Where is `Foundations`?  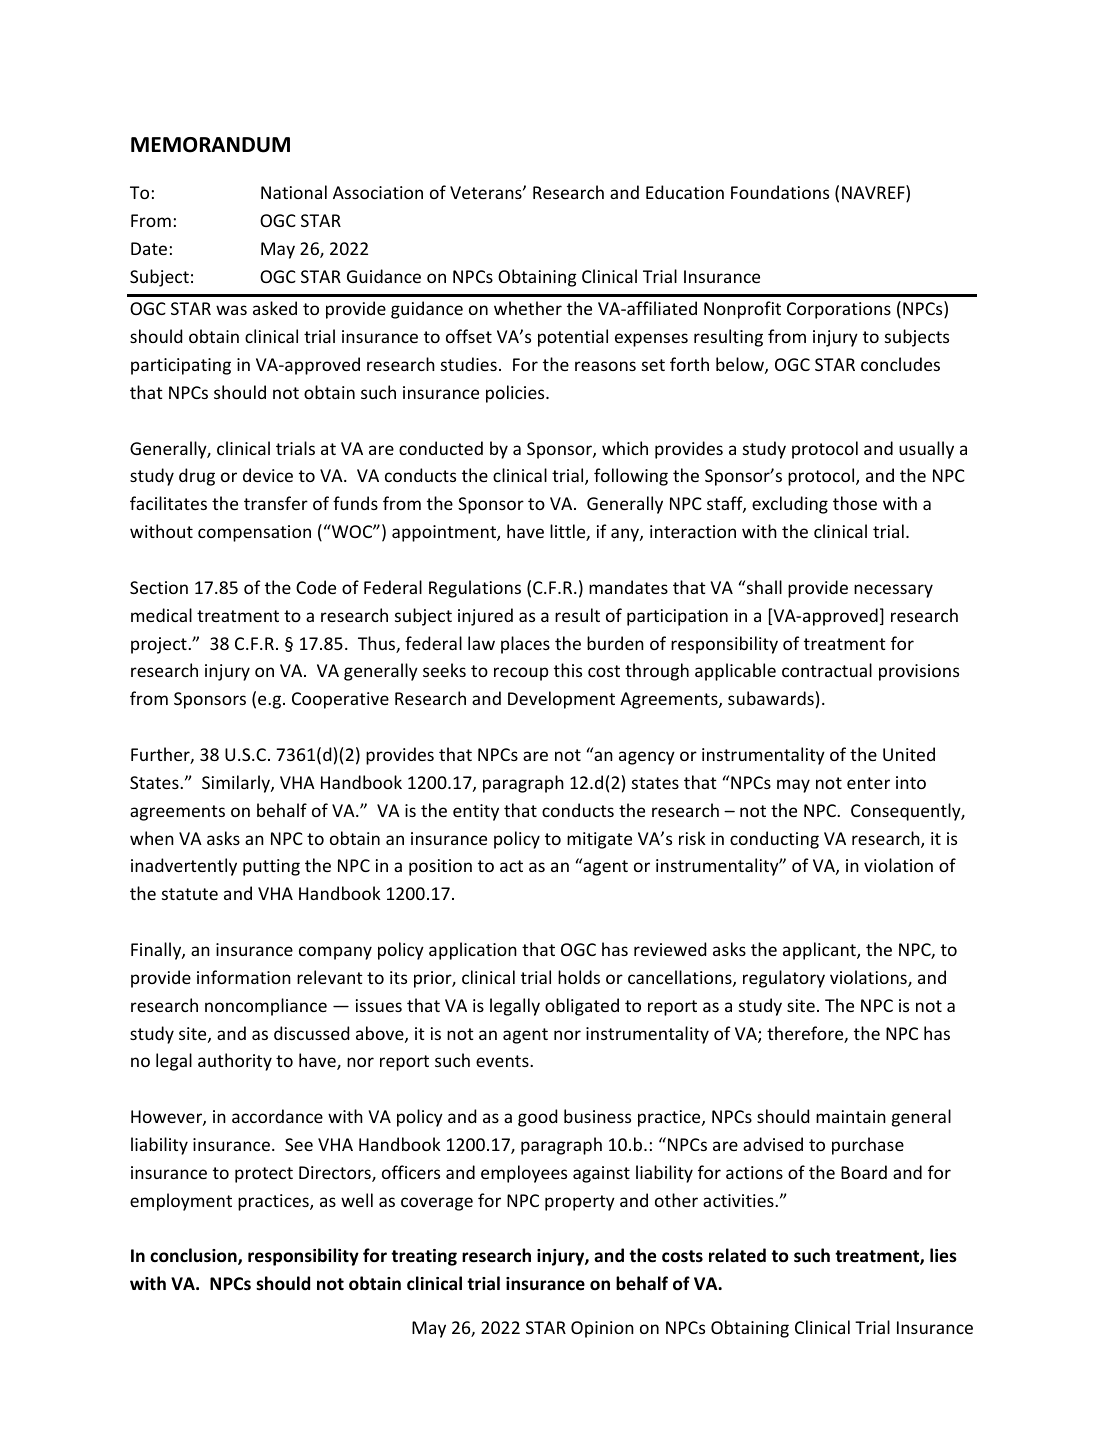 Foundations is located at coordinates (780, 192).
